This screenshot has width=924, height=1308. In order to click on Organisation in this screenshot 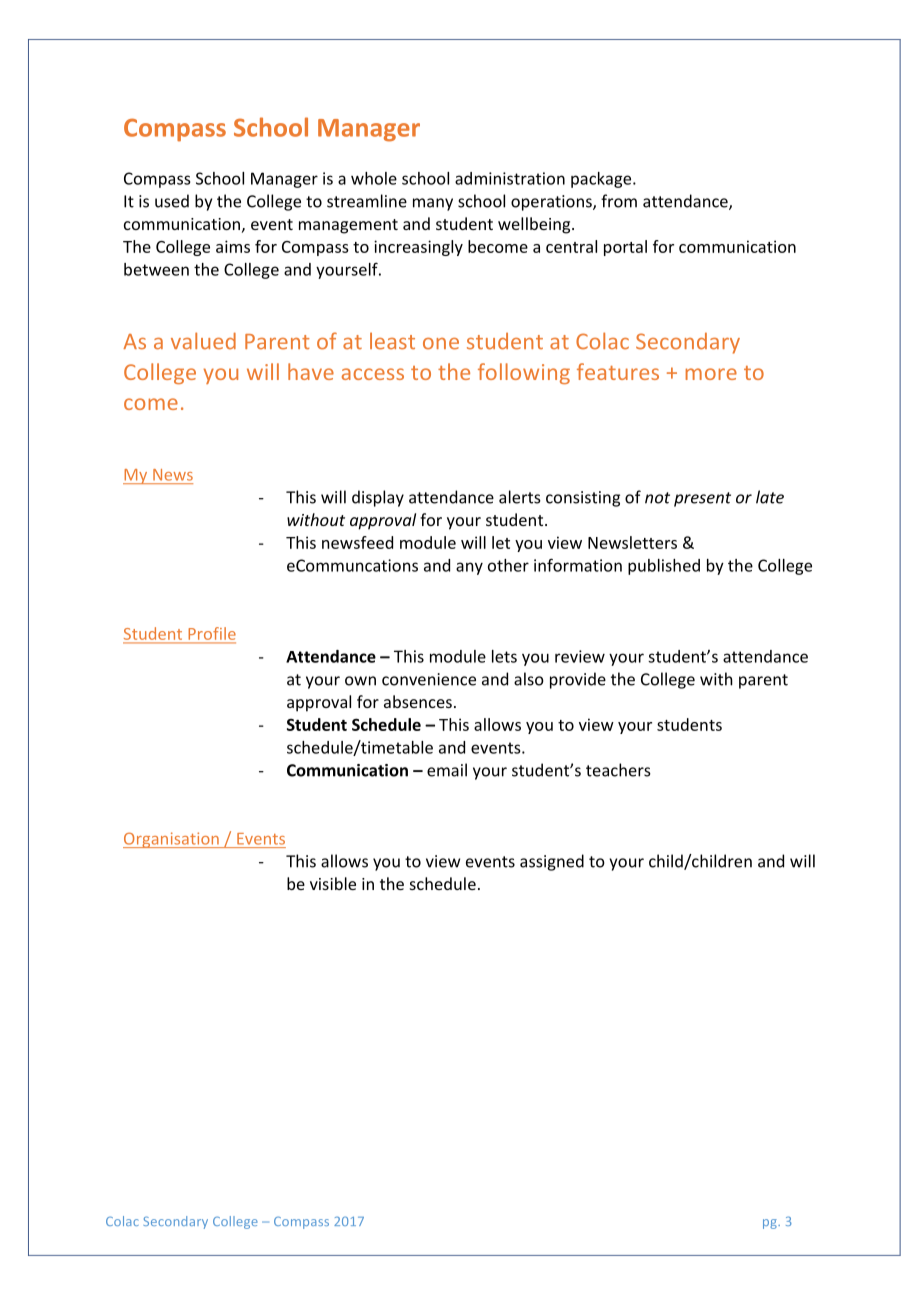, I will do `click(172, 840)`.
